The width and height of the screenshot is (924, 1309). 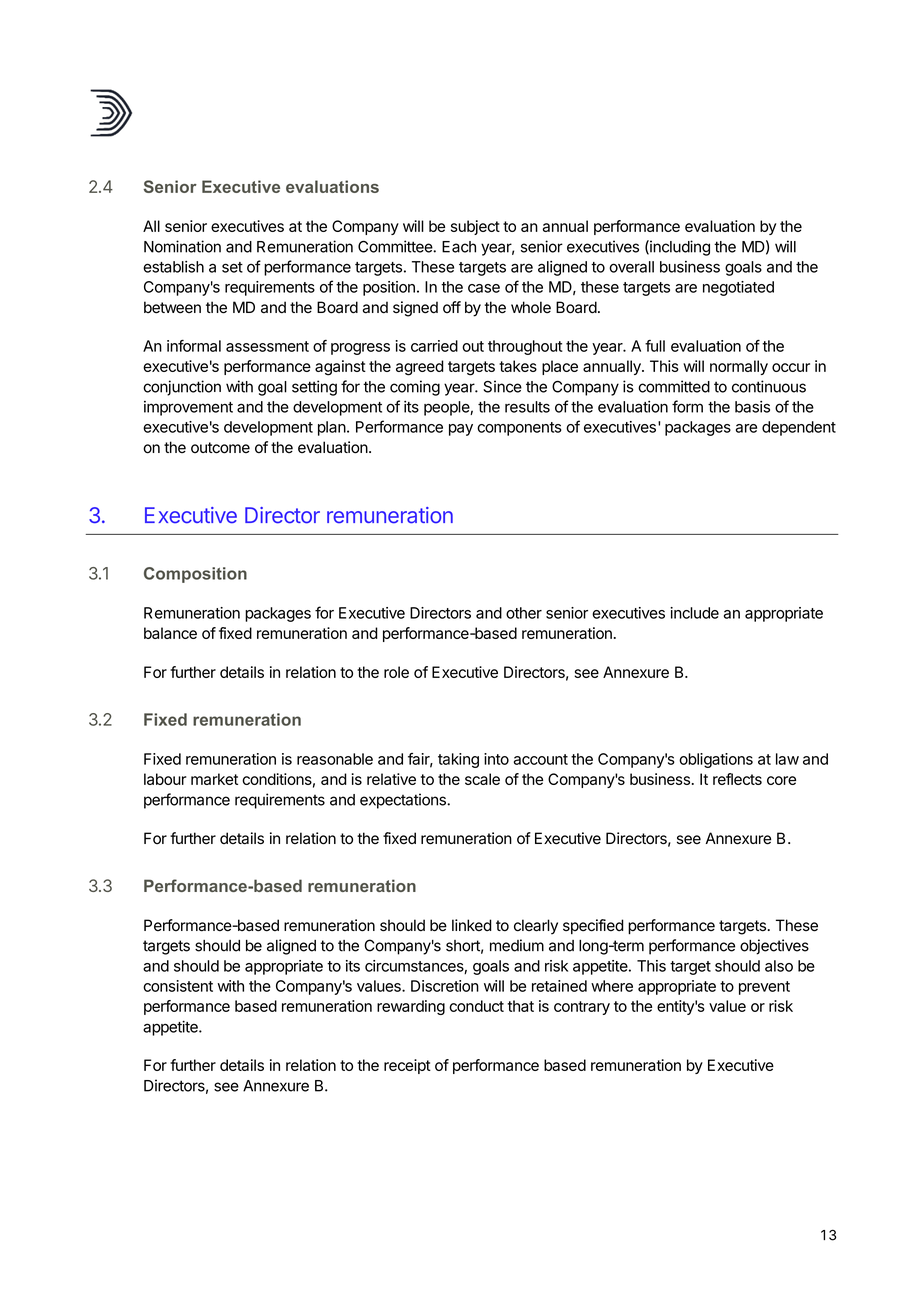 I want to click on Nomination, so click(x=182, y=246).
